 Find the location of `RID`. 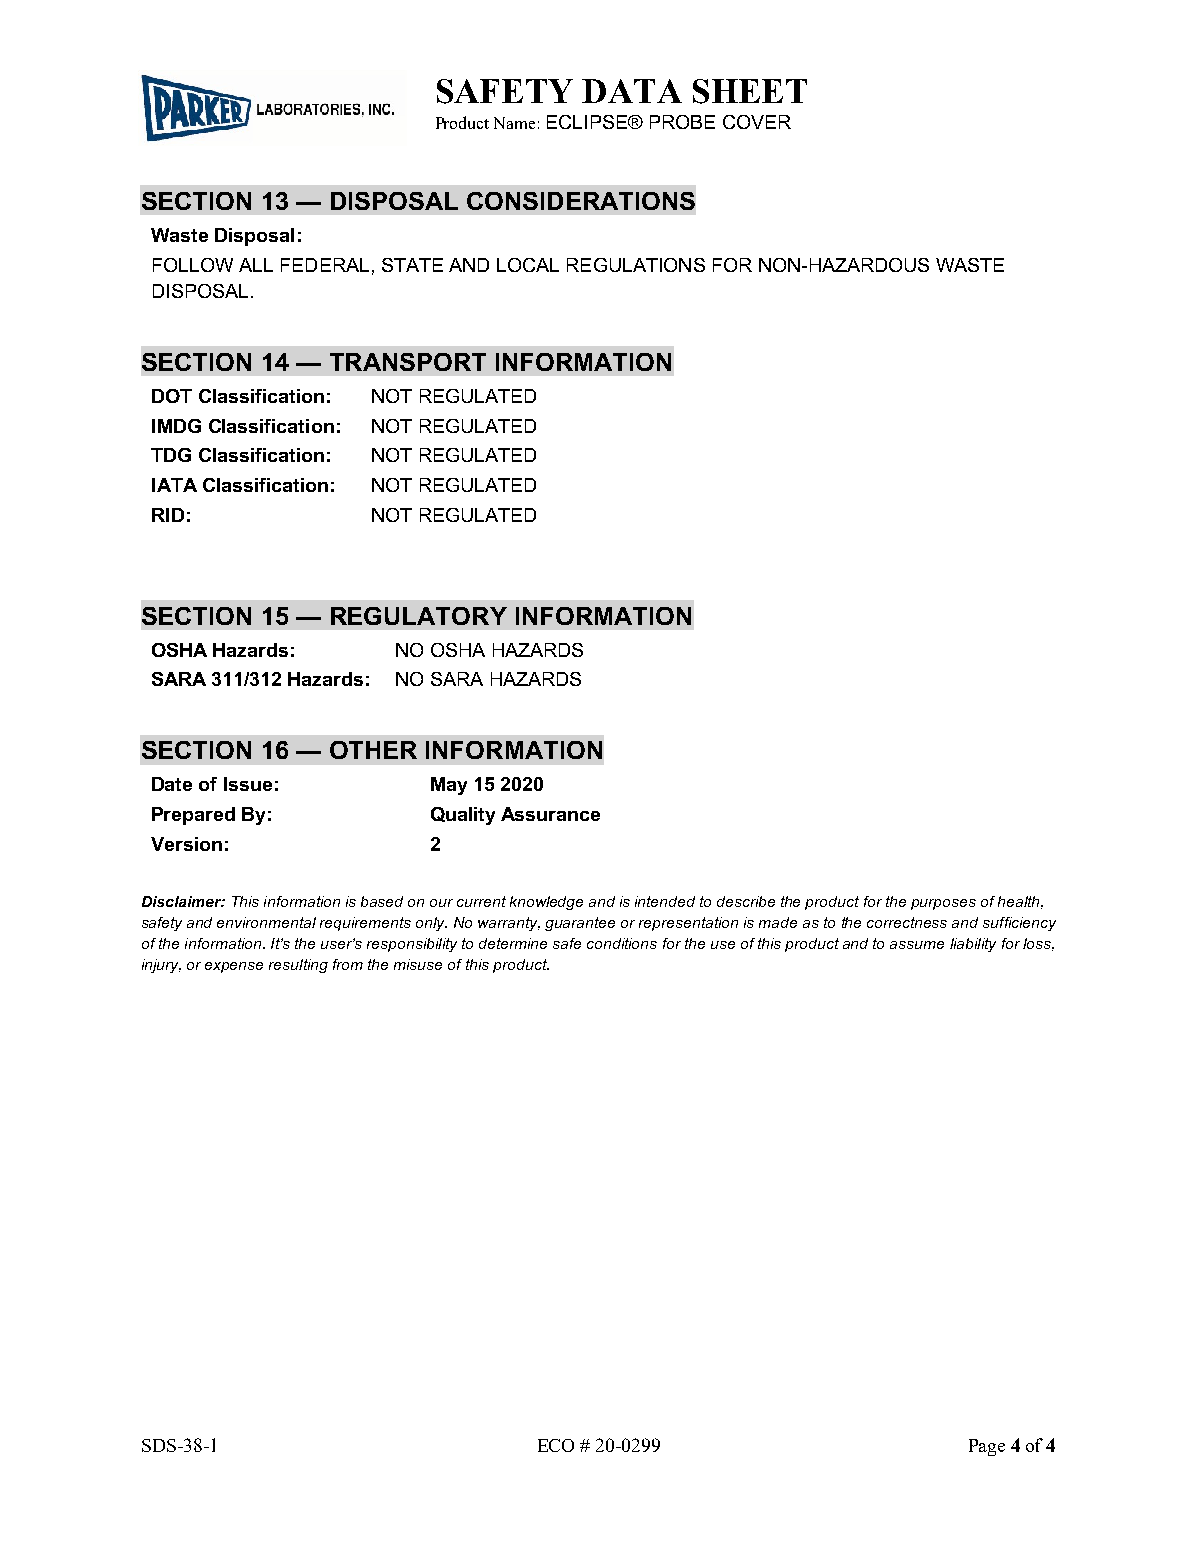

RID is located at coordinates (168, 515).
